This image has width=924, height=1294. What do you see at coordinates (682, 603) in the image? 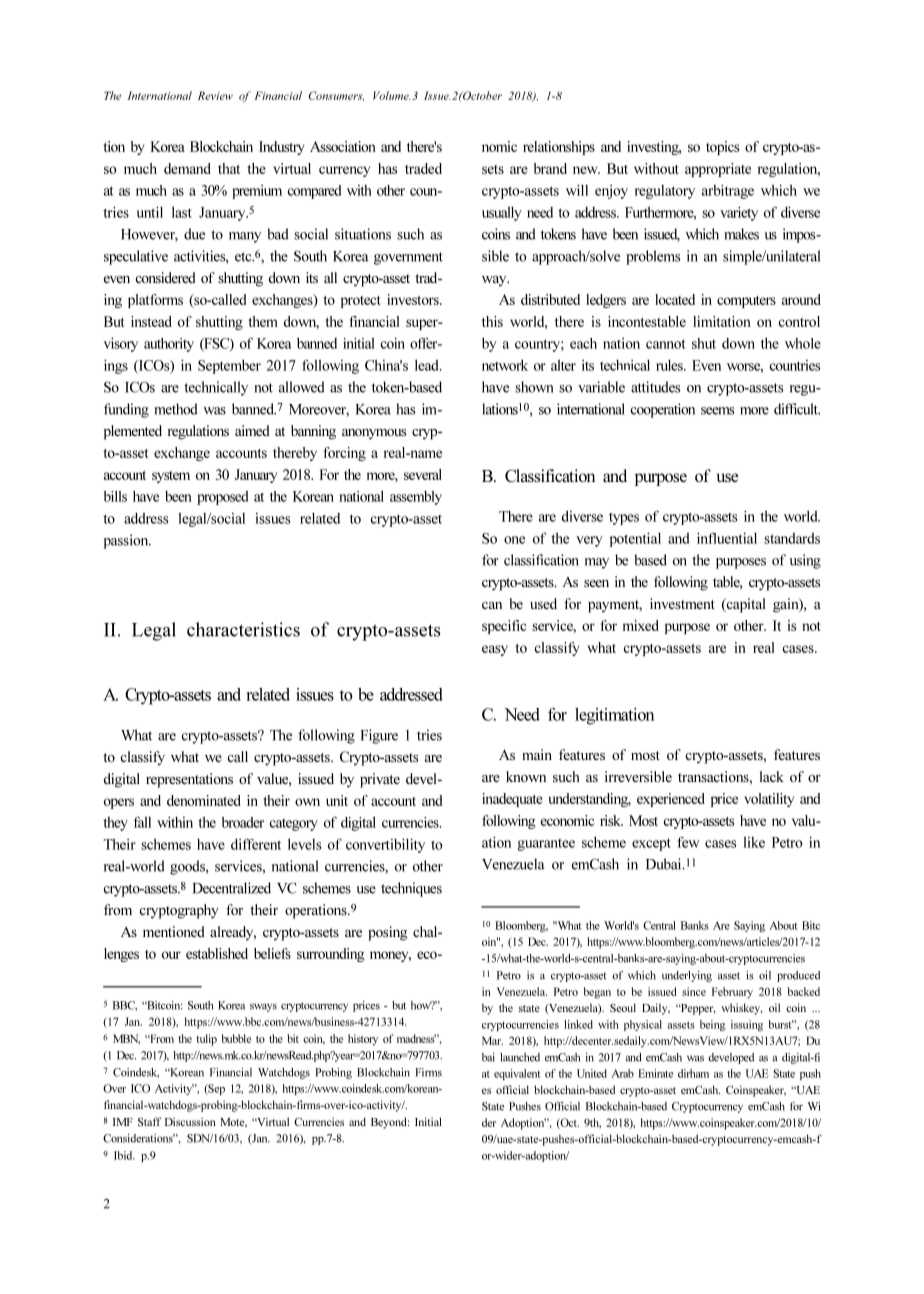
I see `investment` at bounding box center [682, 603].
